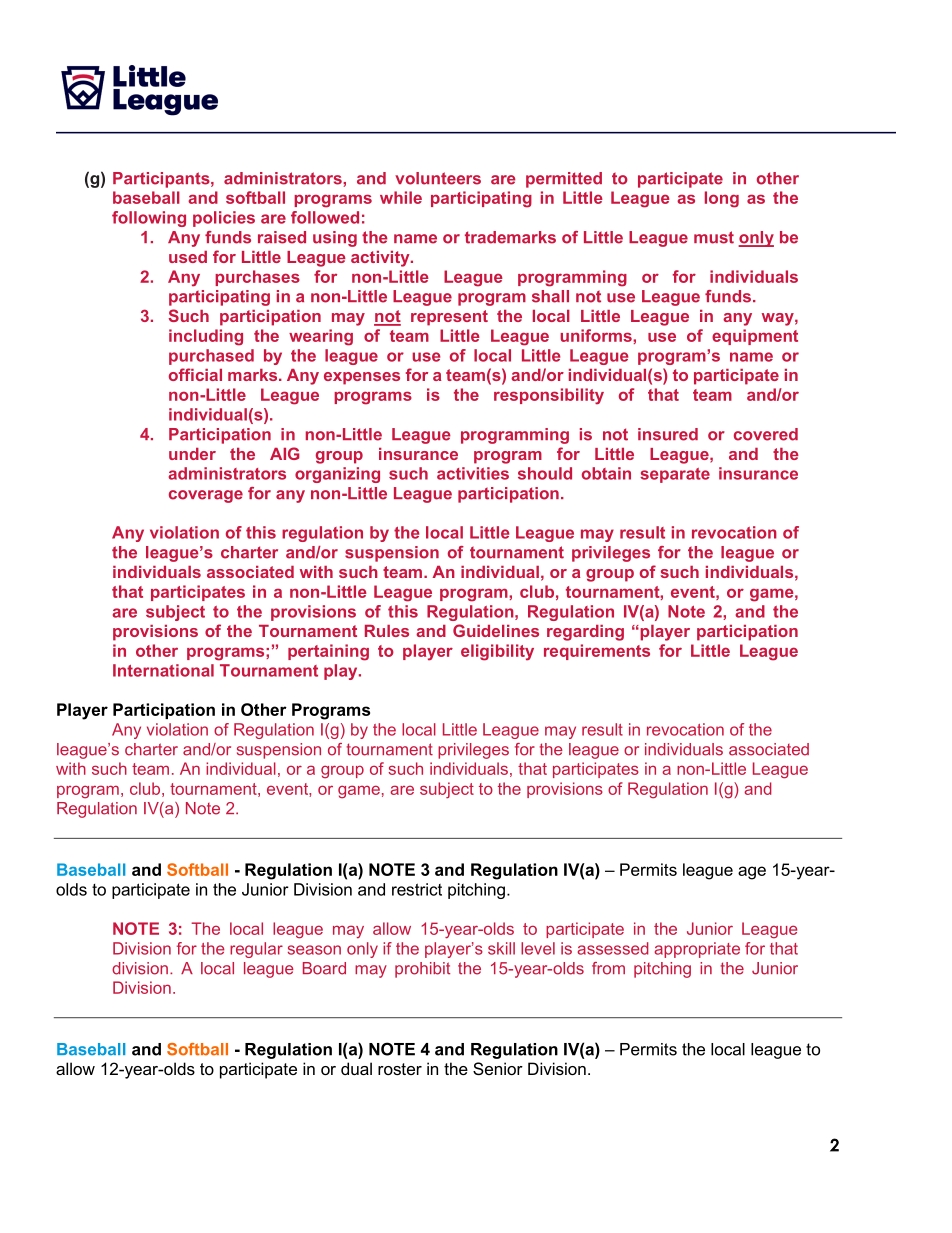  Describe the element at coordinates (498, 1068) in the document. I see `Senior` at that location.
